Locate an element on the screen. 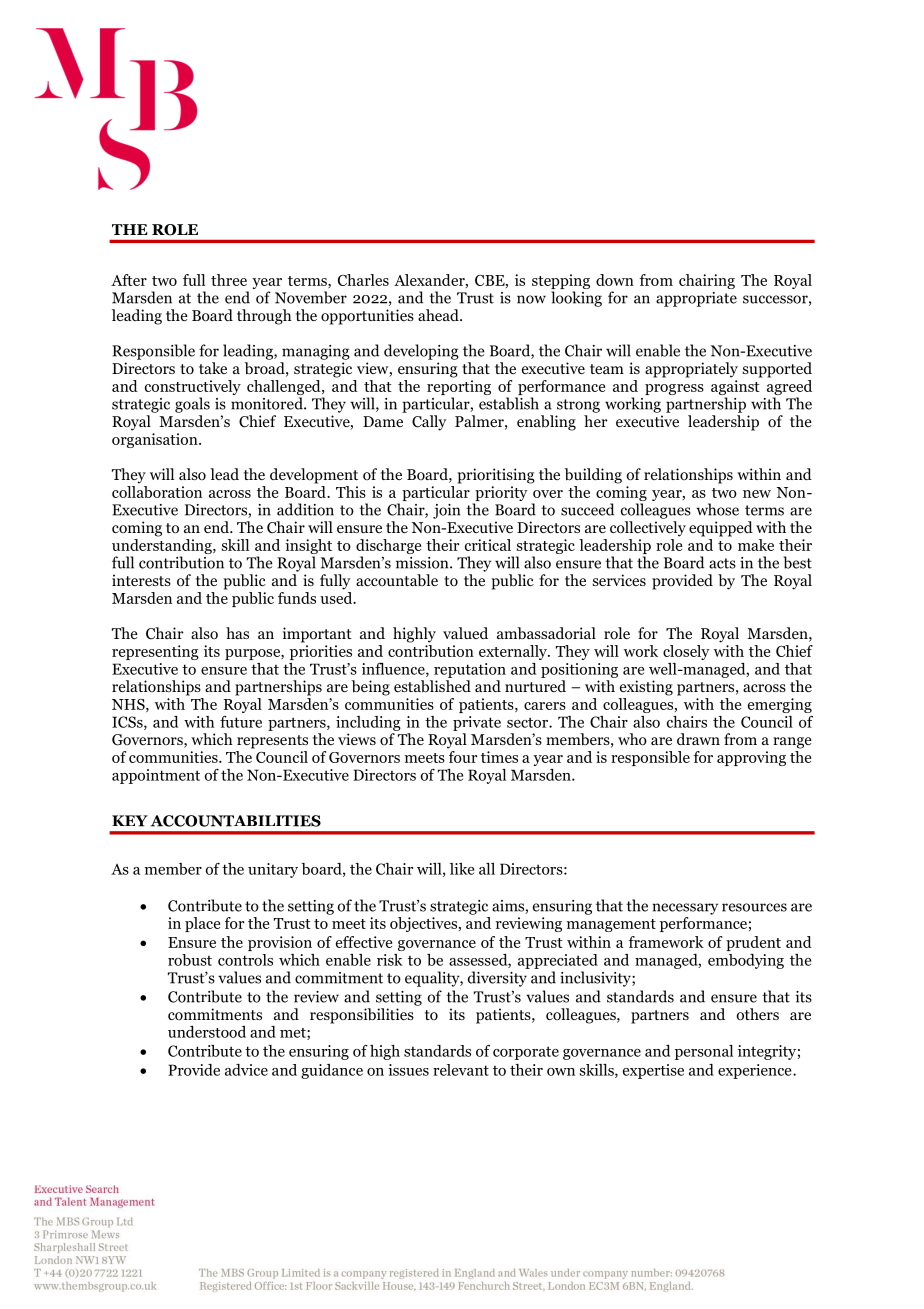 This screenshot has width=924, height=1309. closely is located at coordinates (686, 652).
